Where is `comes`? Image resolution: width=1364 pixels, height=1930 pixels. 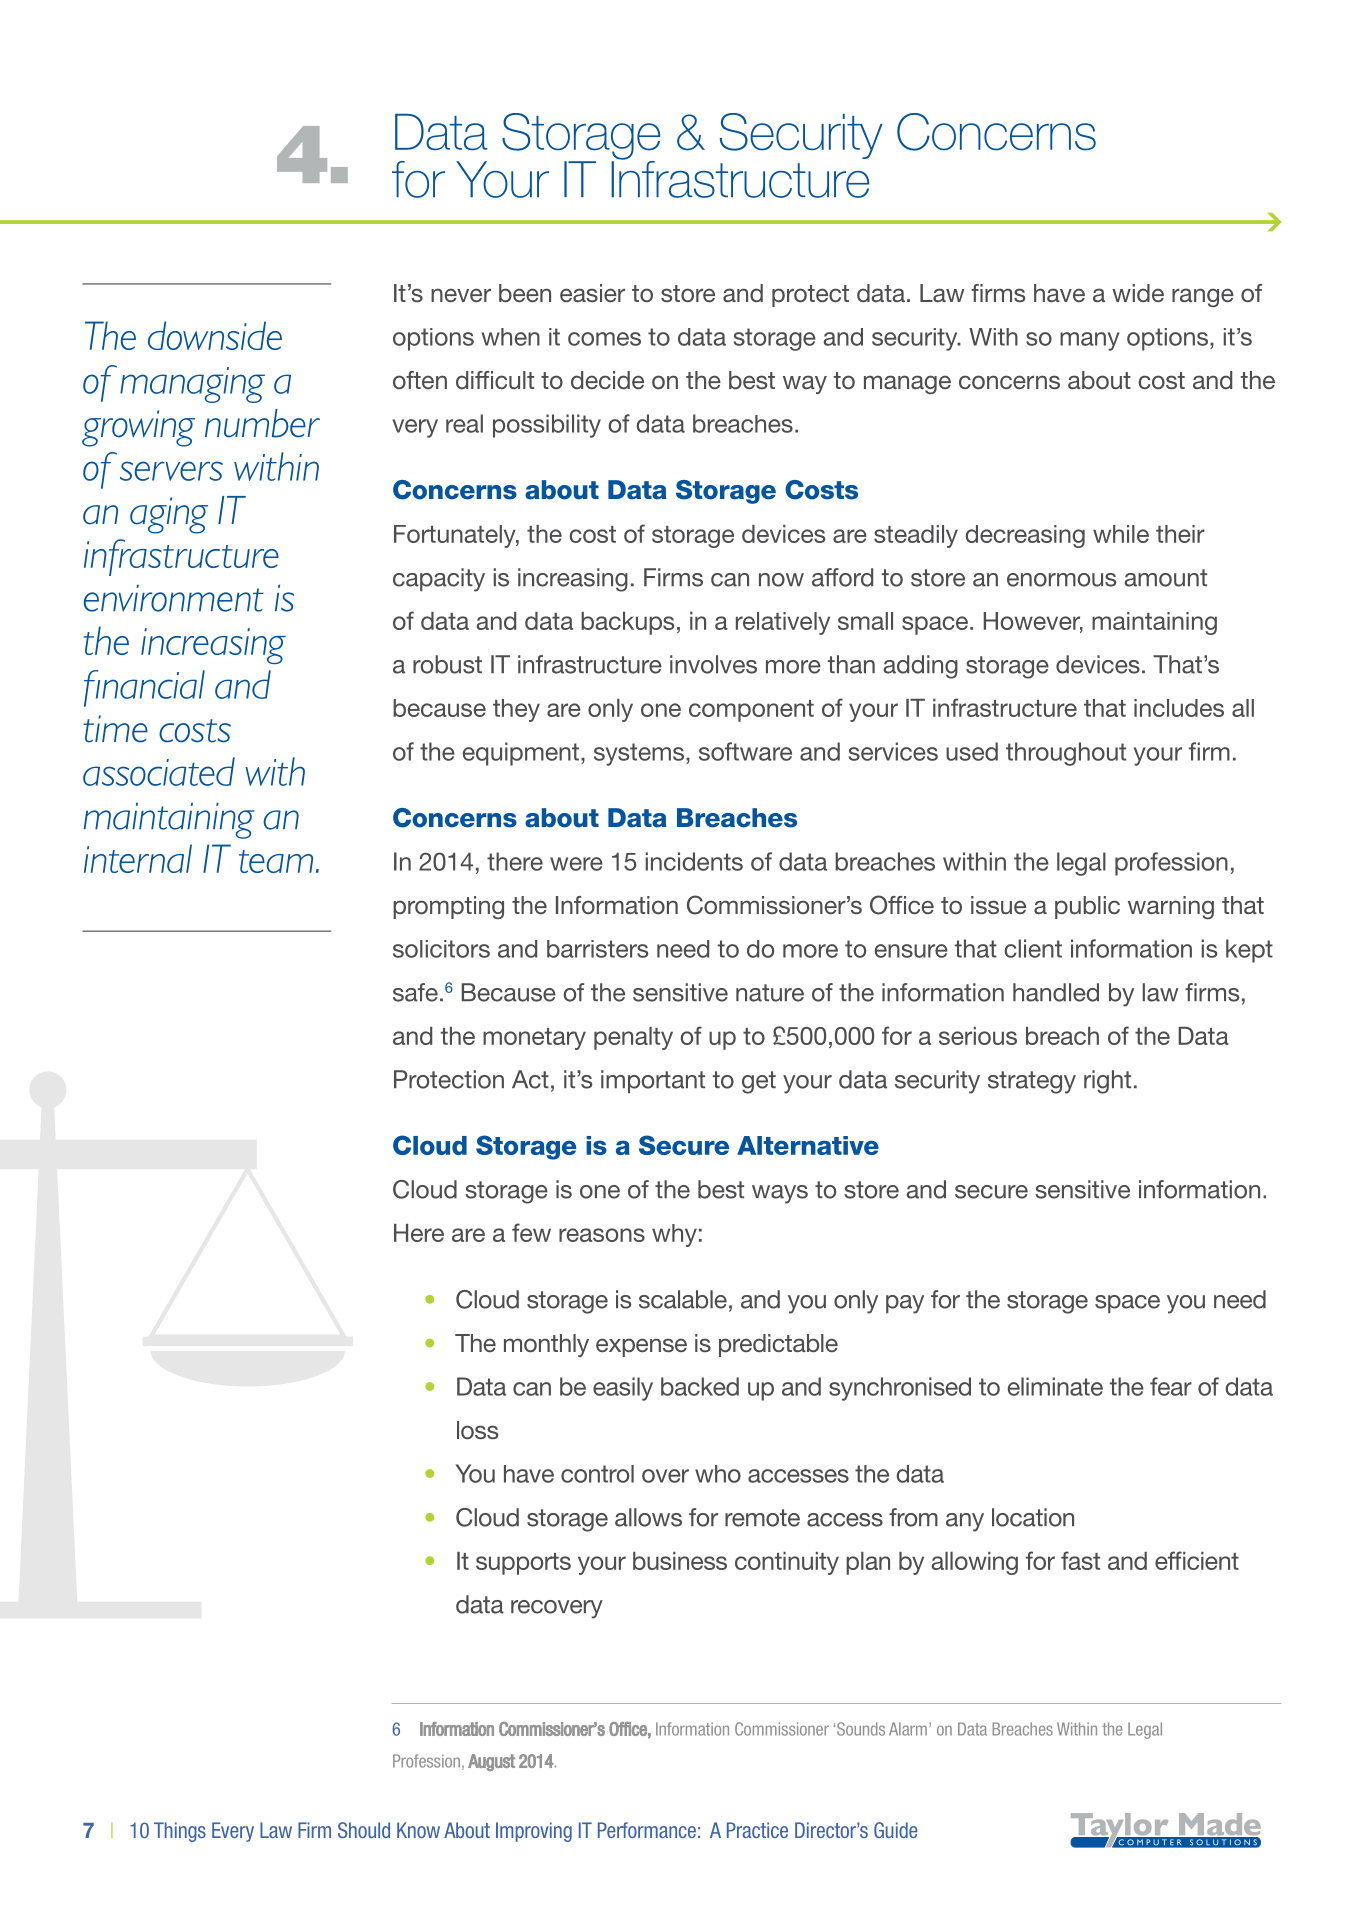
comes is located at coordinates (604, 339).
